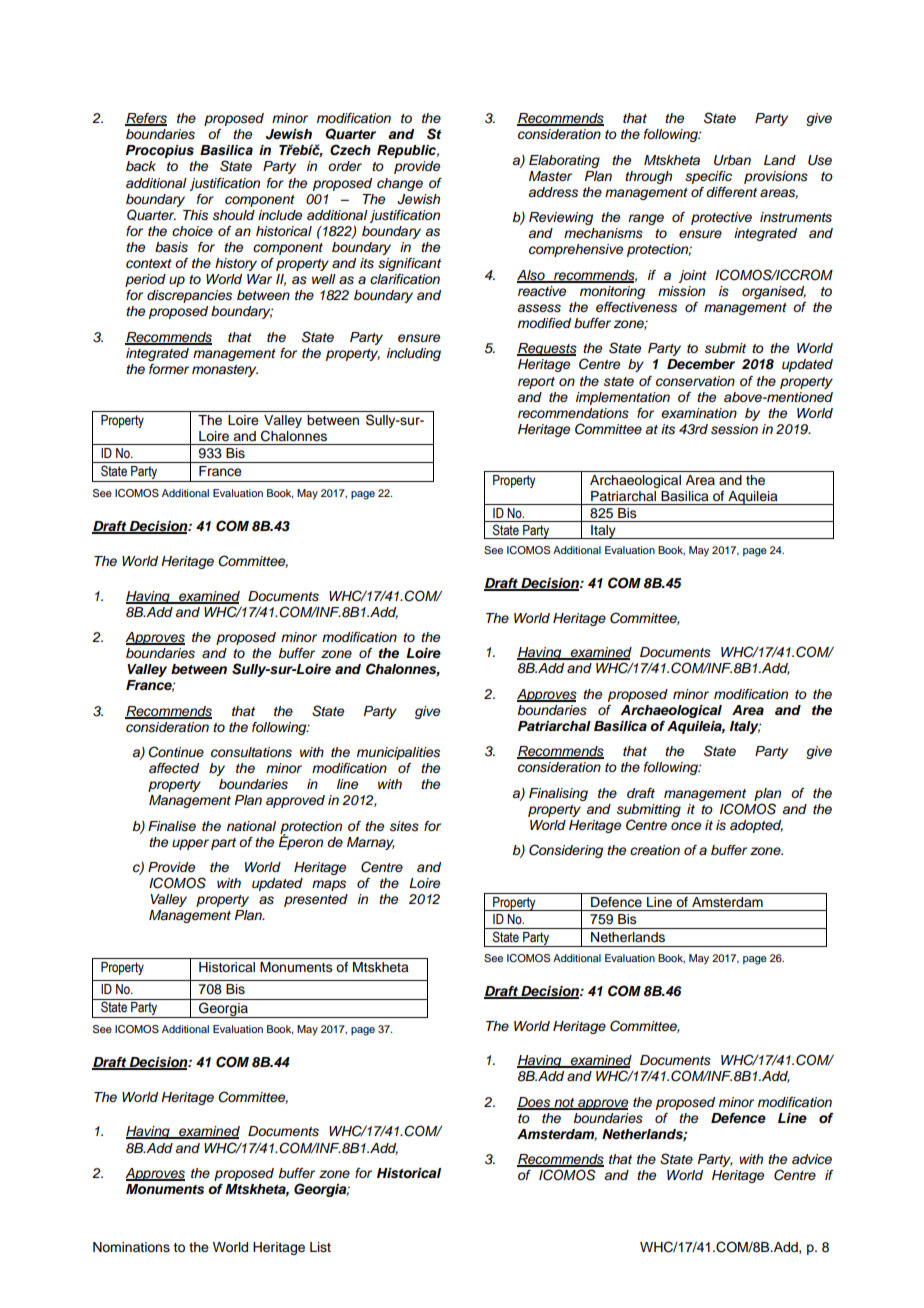  What do you see at coordinates (536, 383) in the screenshot?
I see `report` at bounding box center [536, 383].
